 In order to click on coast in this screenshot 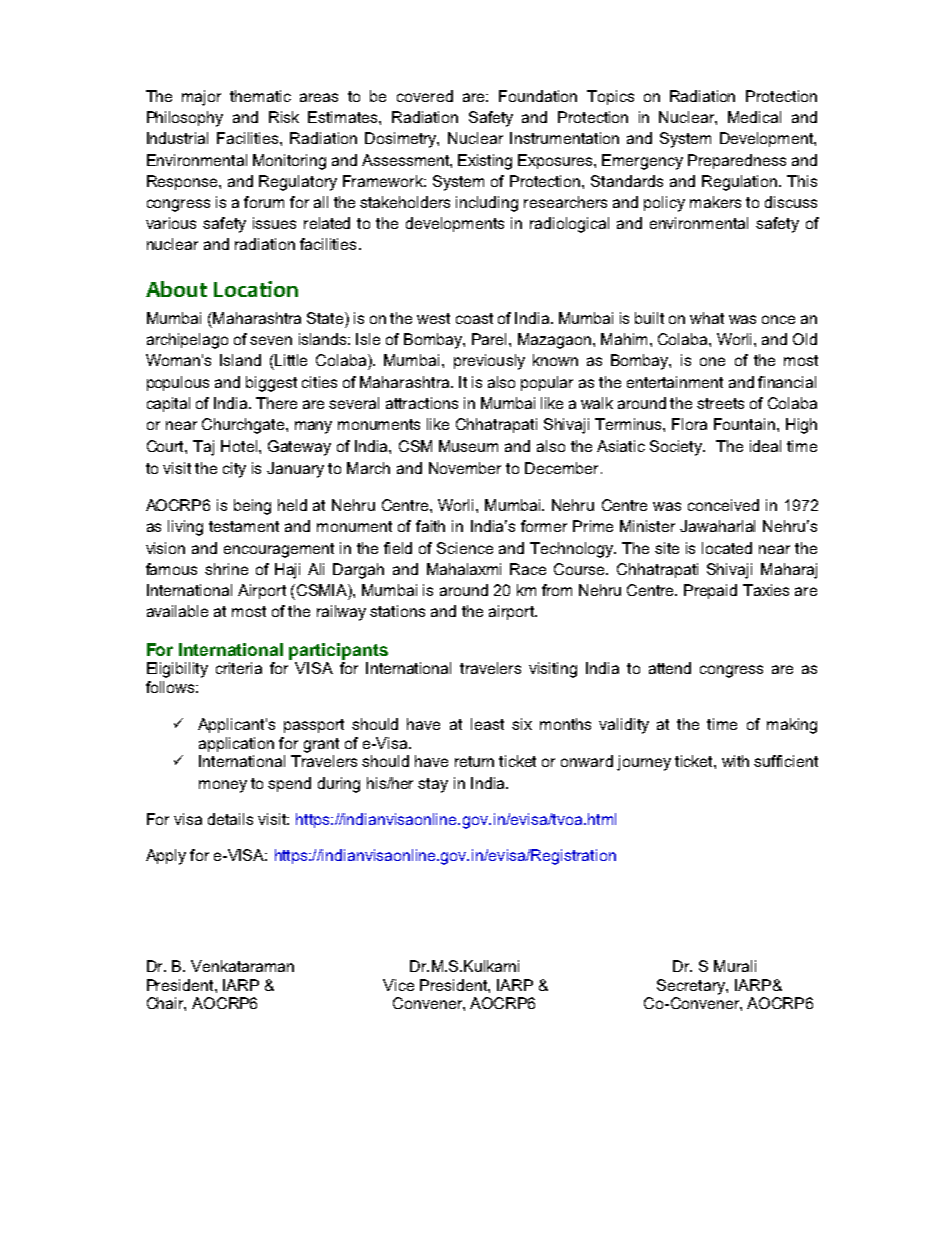, I will do `click(474, 318)`.
